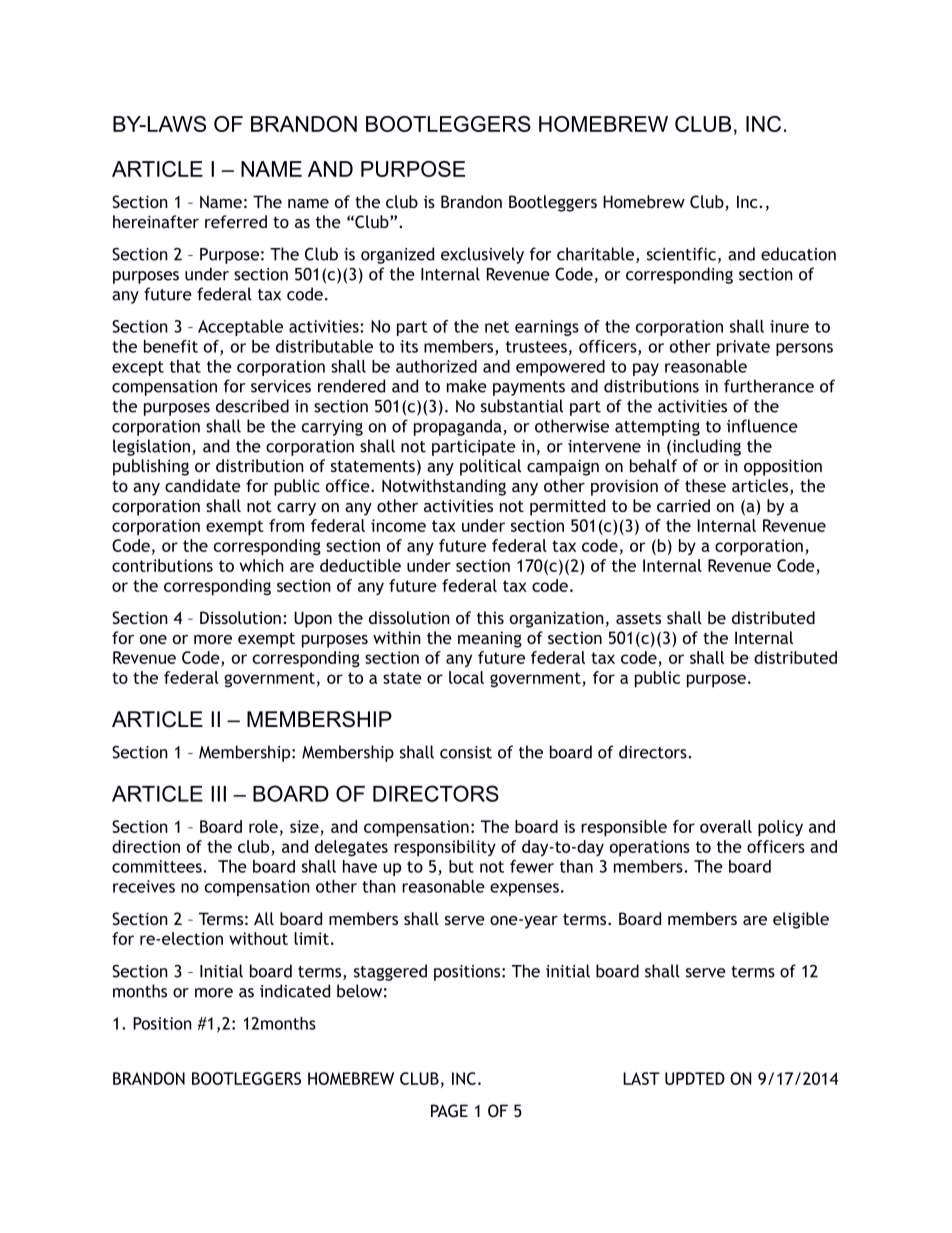 The image size is (952, 1233). Describe the element at coordinates (466, 677) in the screenshot. I see `local` at that location.
